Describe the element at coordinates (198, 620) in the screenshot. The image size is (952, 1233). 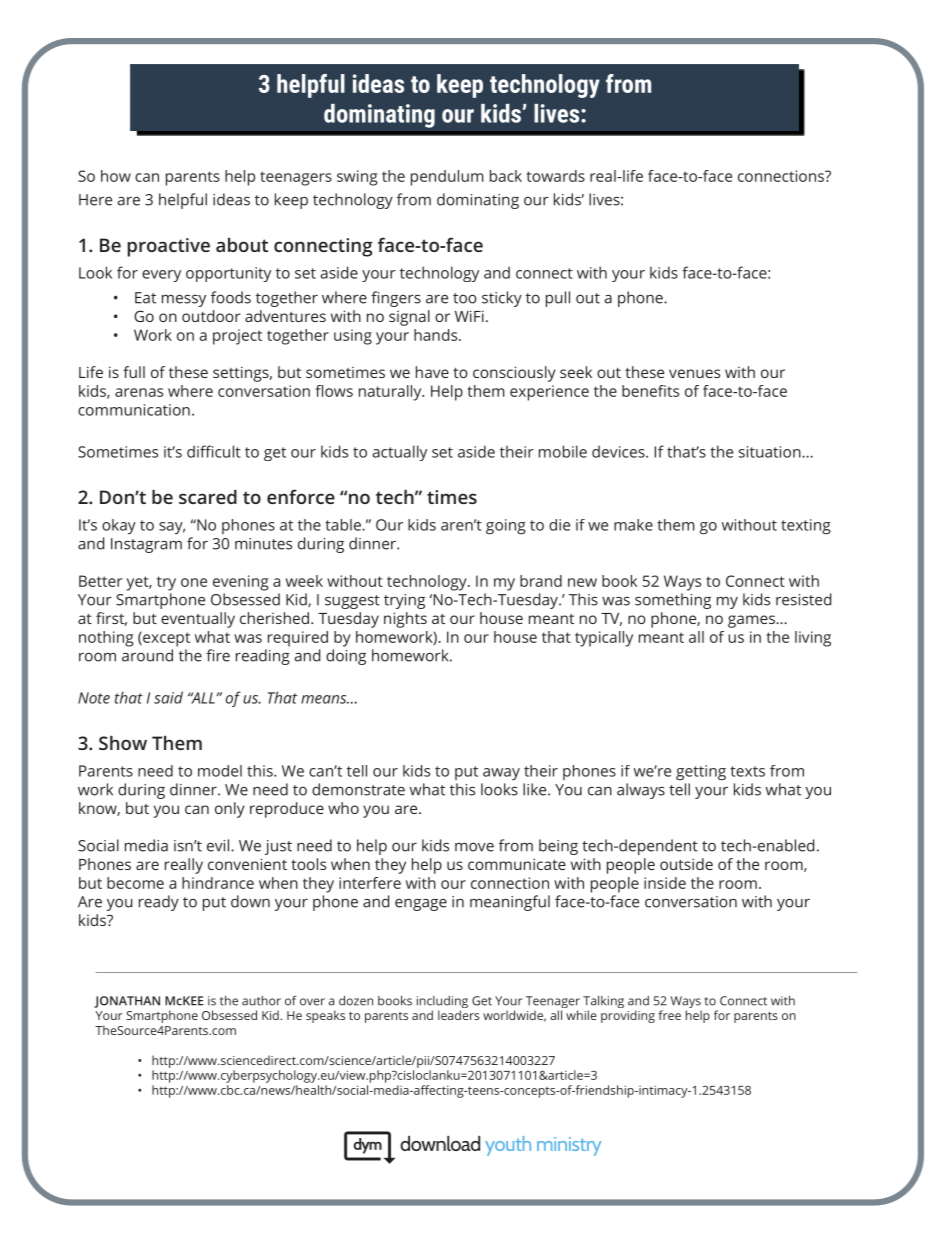
I see `eventually` at that location.
